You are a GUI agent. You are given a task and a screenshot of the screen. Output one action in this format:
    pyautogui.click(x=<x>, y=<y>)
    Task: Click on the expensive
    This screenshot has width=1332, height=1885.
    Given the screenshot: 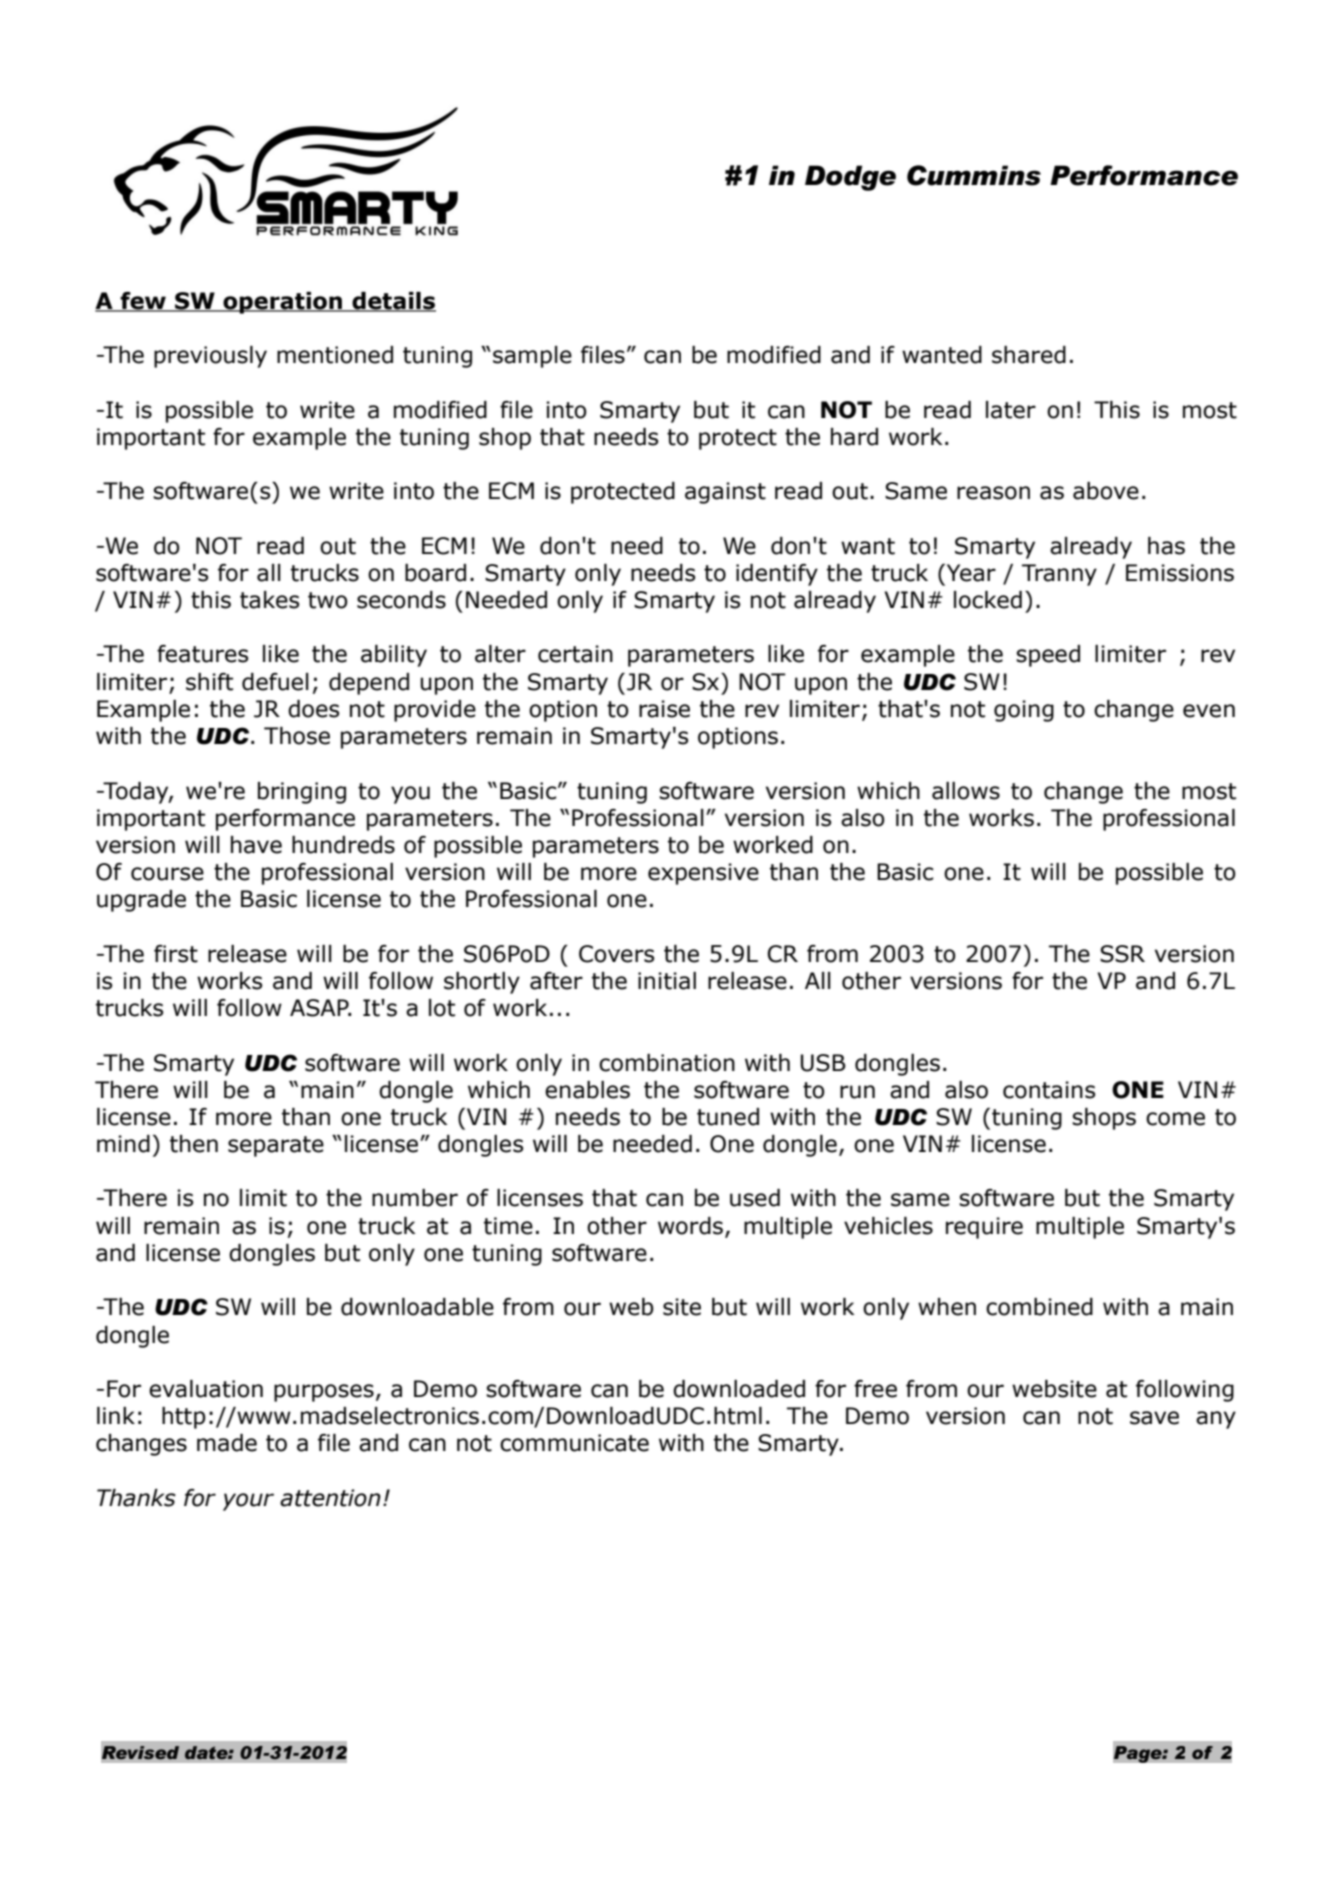 What is the action you would take?
    pyautogui.click(x=703, y=874)
